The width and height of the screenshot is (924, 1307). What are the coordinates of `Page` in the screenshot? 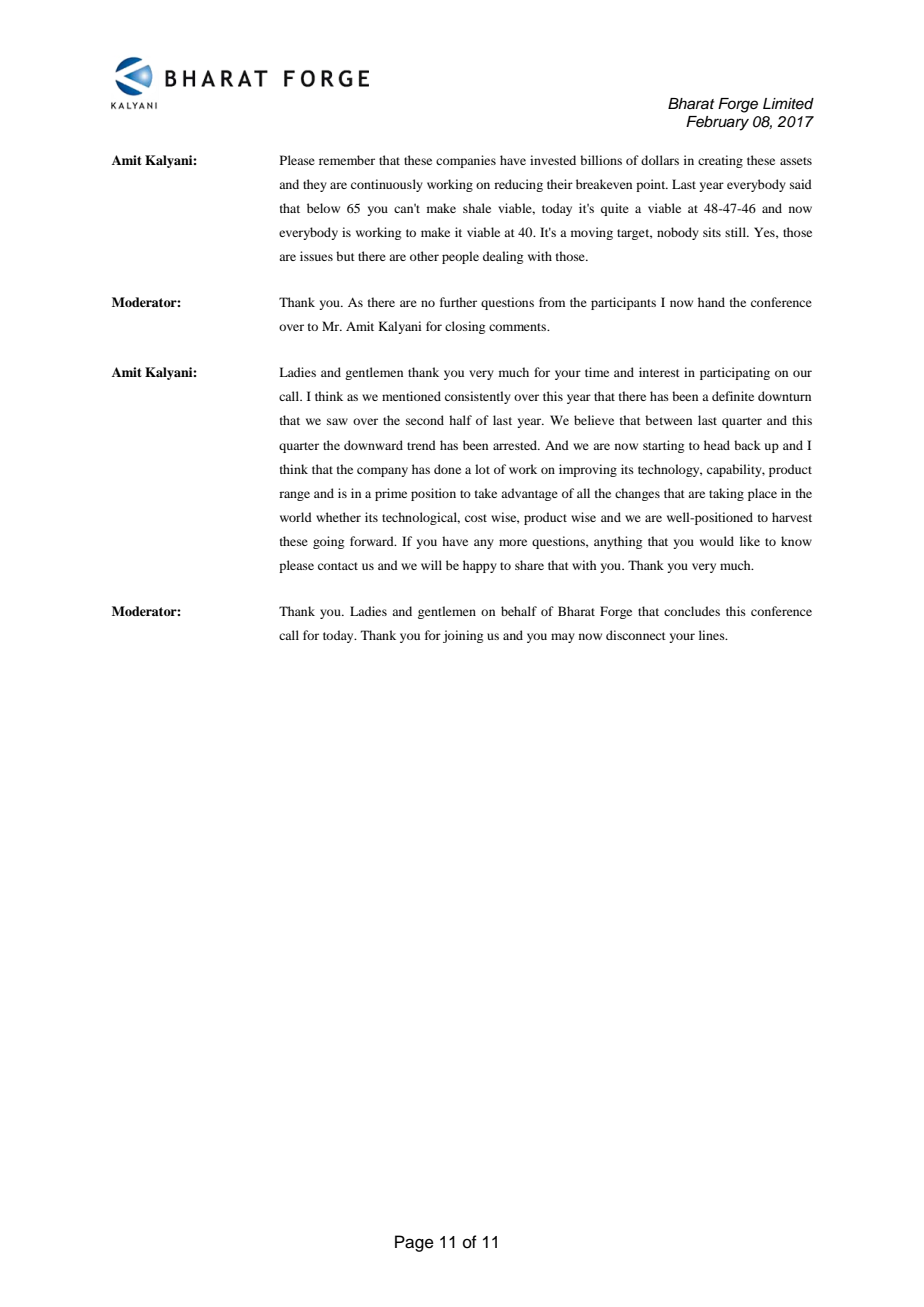 It's located at (414, 1243).
